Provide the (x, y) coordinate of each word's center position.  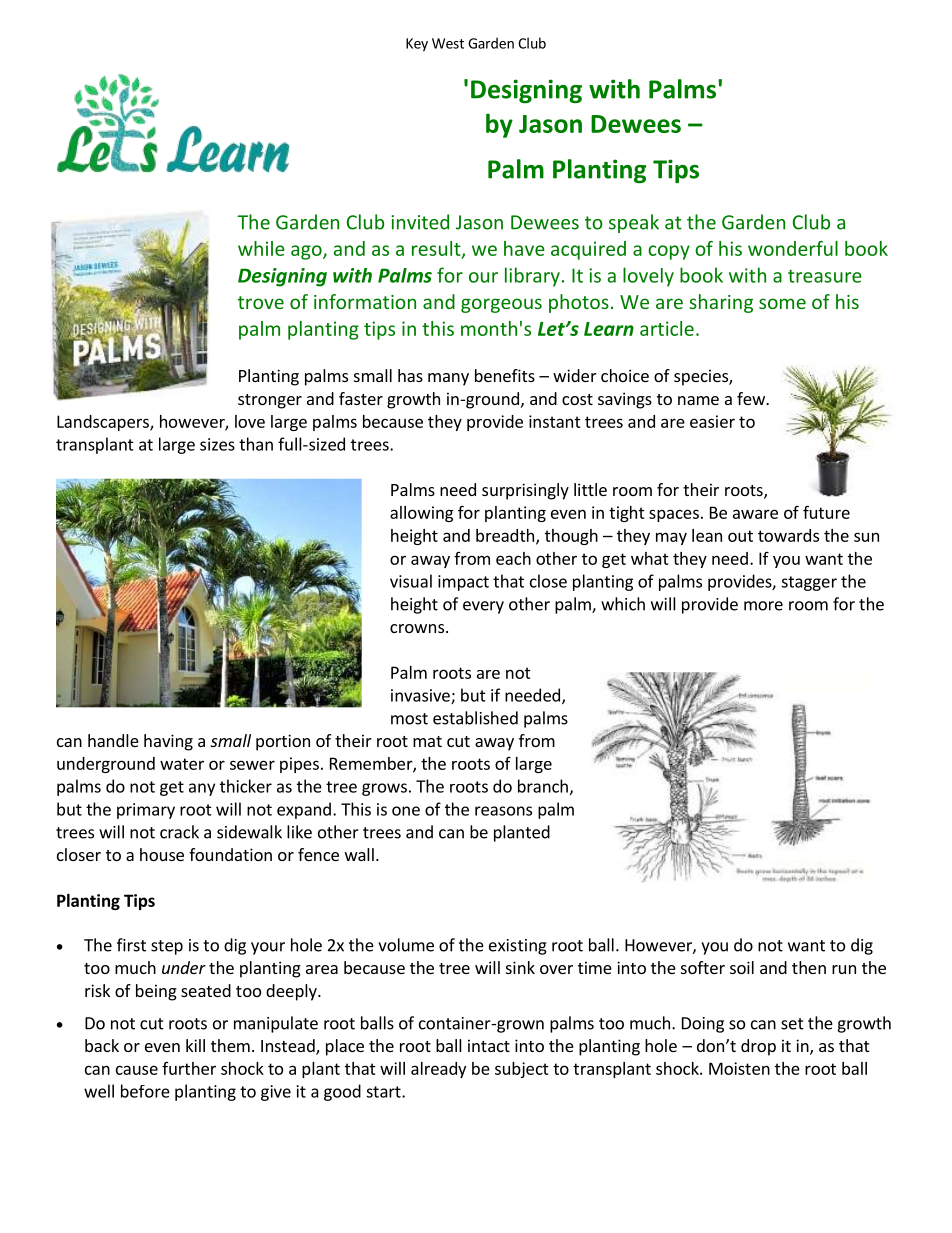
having (168, 742)
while (261, 248)
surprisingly (525, 491)
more (763, 606)
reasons (503, 811)
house (162, 854)
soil (742, 967)
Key (417, 45)
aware (755, 514)
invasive (421, 696)
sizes (217, 444)
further (189, 1068)
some (782, 303)
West (448, 43)
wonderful (793, 248)
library (532, 277)
